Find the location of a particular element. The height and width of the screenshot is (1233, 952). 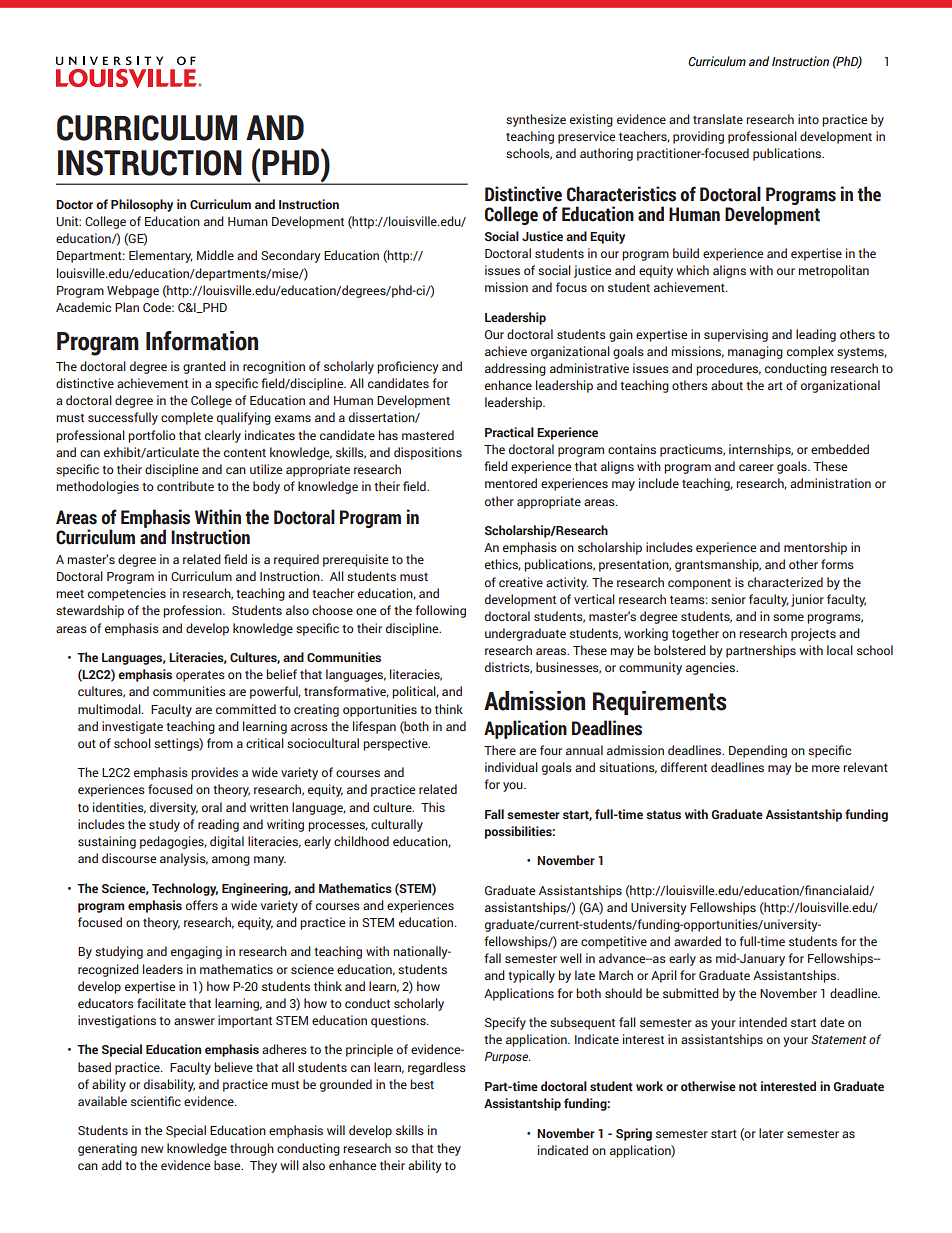

not is located at coordinates (748, 1086).
